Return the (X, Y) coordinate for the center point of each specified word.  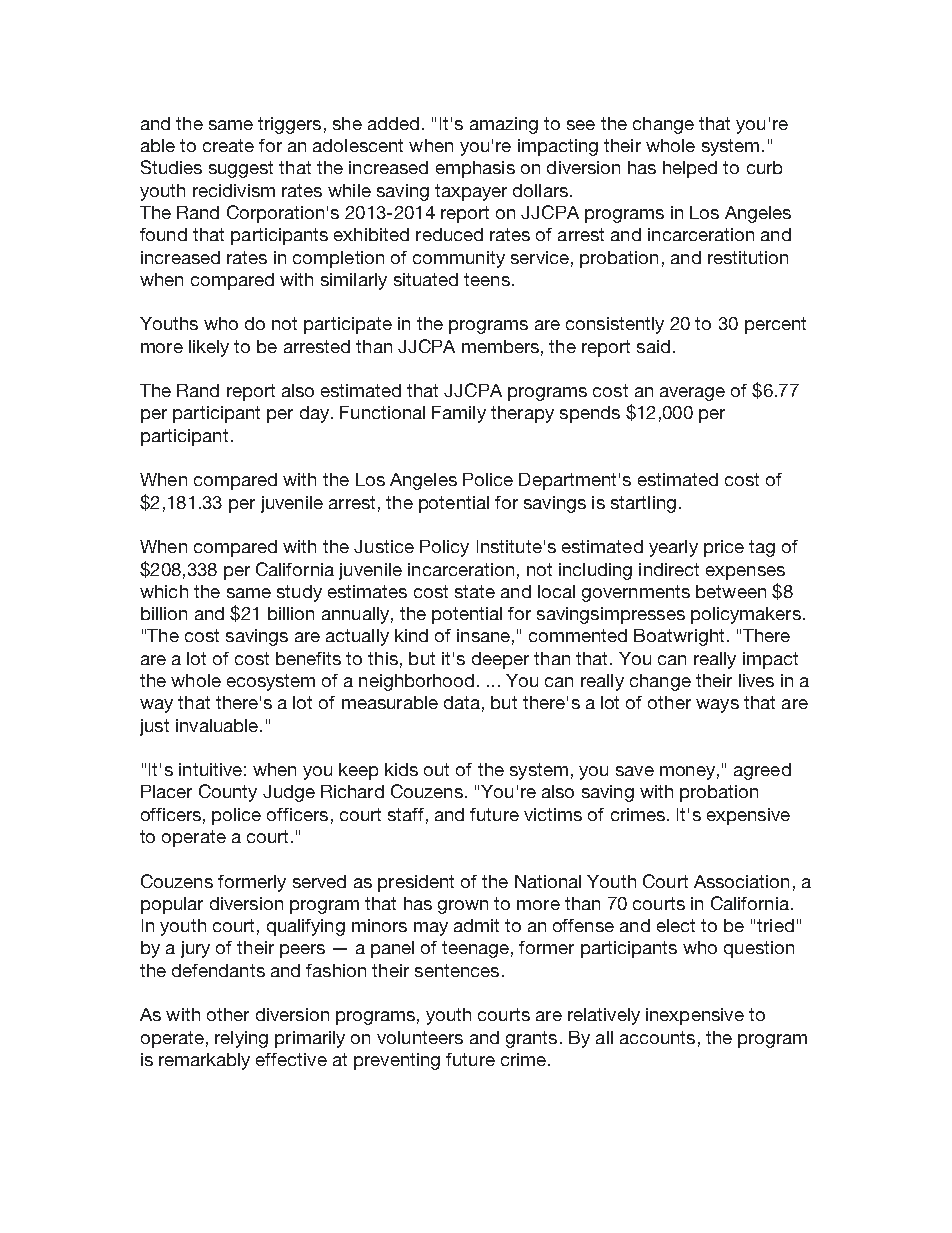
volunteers (420, 1037)
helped (690, 169)
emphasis (475, 169)
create (228, 145)
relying (241, 1039)
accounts (657, 1037)
